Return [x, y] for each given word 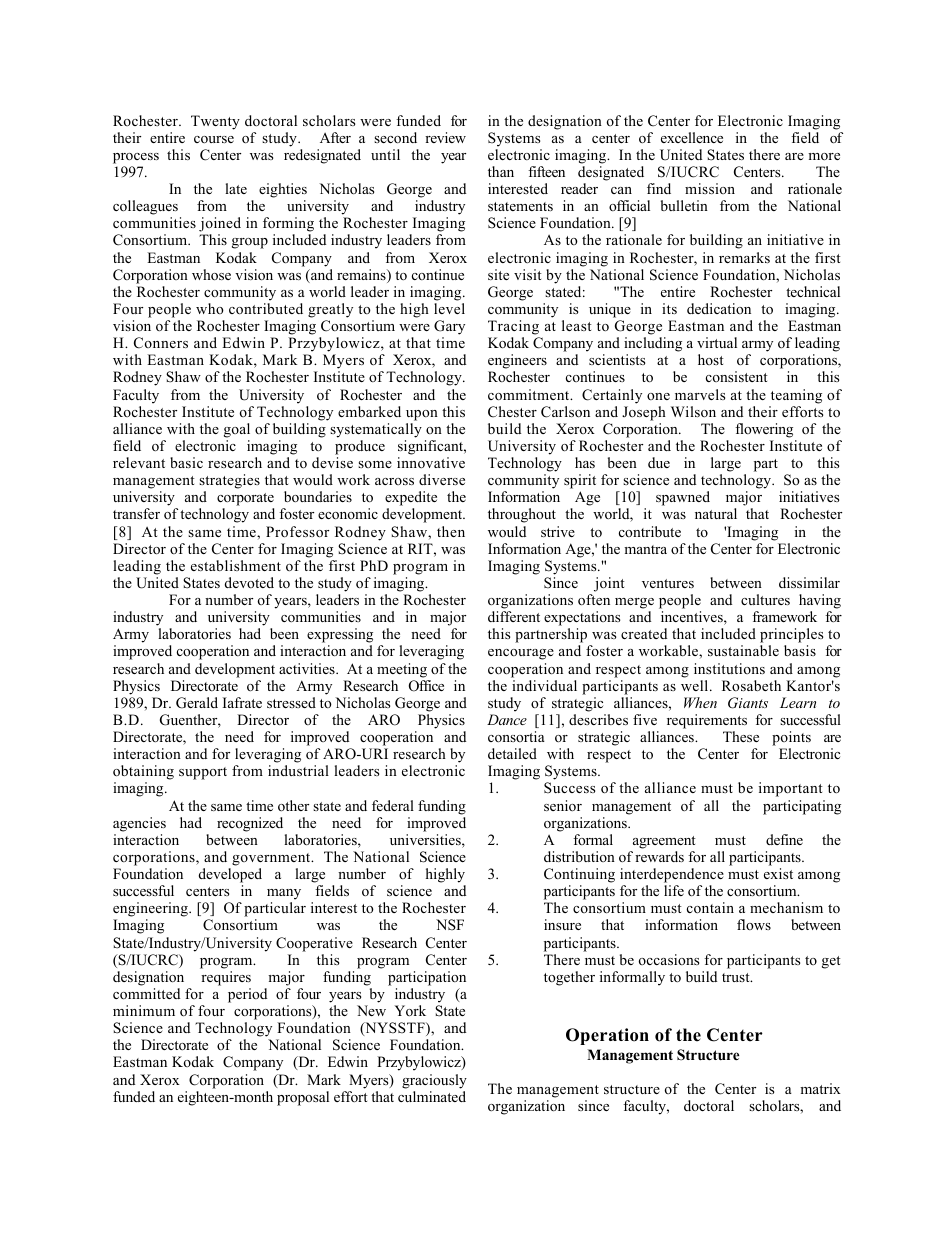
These [741, 736]
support [203, 773]
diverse [442, 479]
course [214, 139]
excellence [692, 137]
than [501, 171]
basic [186, 462]
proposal [303, 1098]
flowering [764, 430]
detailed [512, 753]
